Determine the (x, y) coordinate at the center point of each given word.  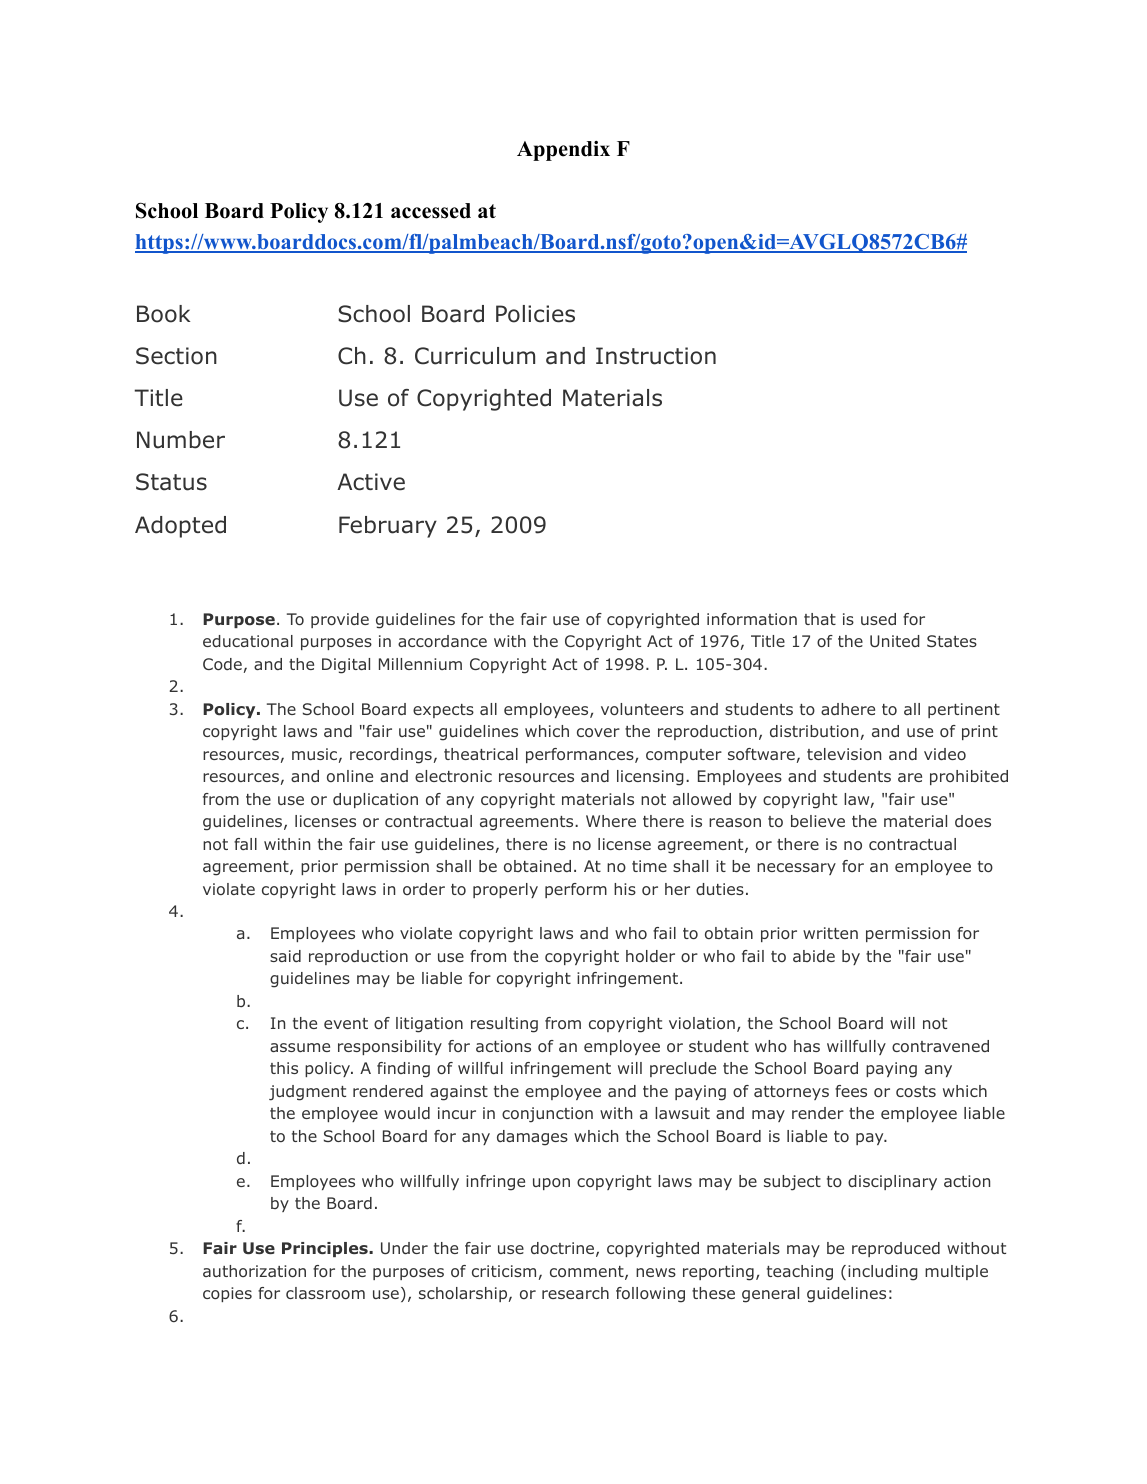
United (895, 641)
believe (818, 821)
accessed (431, 211)
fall (245, 844)
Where (611, 821)
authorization (254, 1271)
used (878, 619)
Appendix (563, 151)
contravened (940, 1046)
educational (248, 641)
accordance (442, 641)
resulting (504, 1025)
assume (300, 1047)
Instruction (656, 356)
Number (181, 440)
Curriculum (475, 356)
